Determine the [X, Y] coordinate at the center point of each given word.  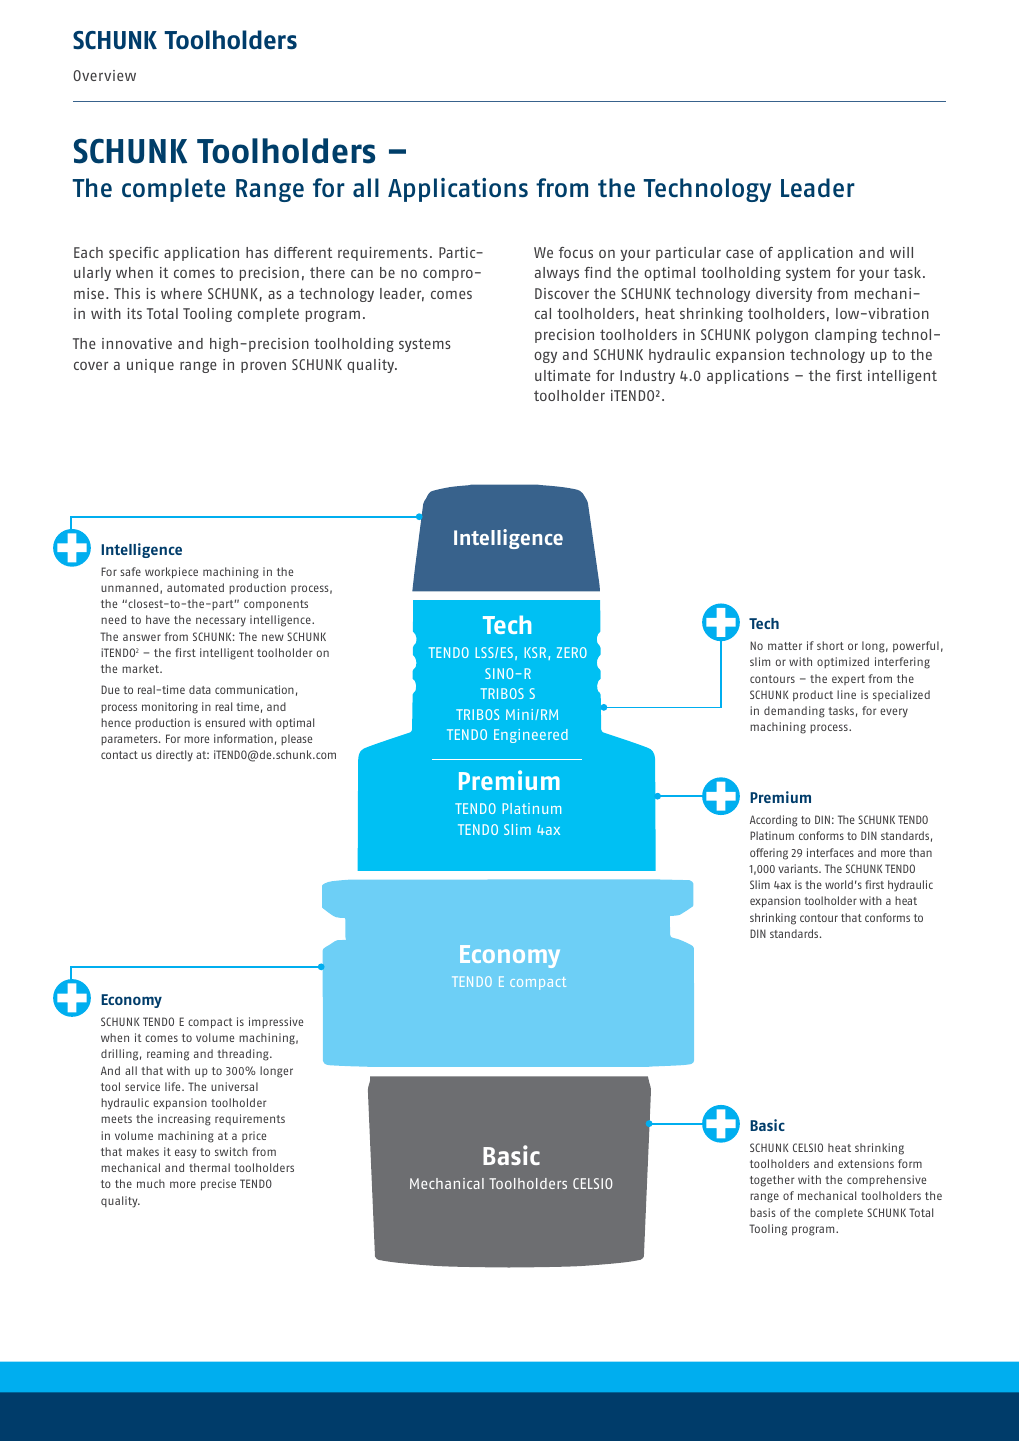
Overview [104, 75]
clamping [846, 336]
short [830, 645]
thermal [209, 1167]
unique [150, 366]
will [901, 252]
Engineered [531, 736]
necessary [221, 622]
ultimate [563, 375]
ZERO [572, 652]
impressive [276, 1022]
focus [576, 252]
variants [799, 868]
